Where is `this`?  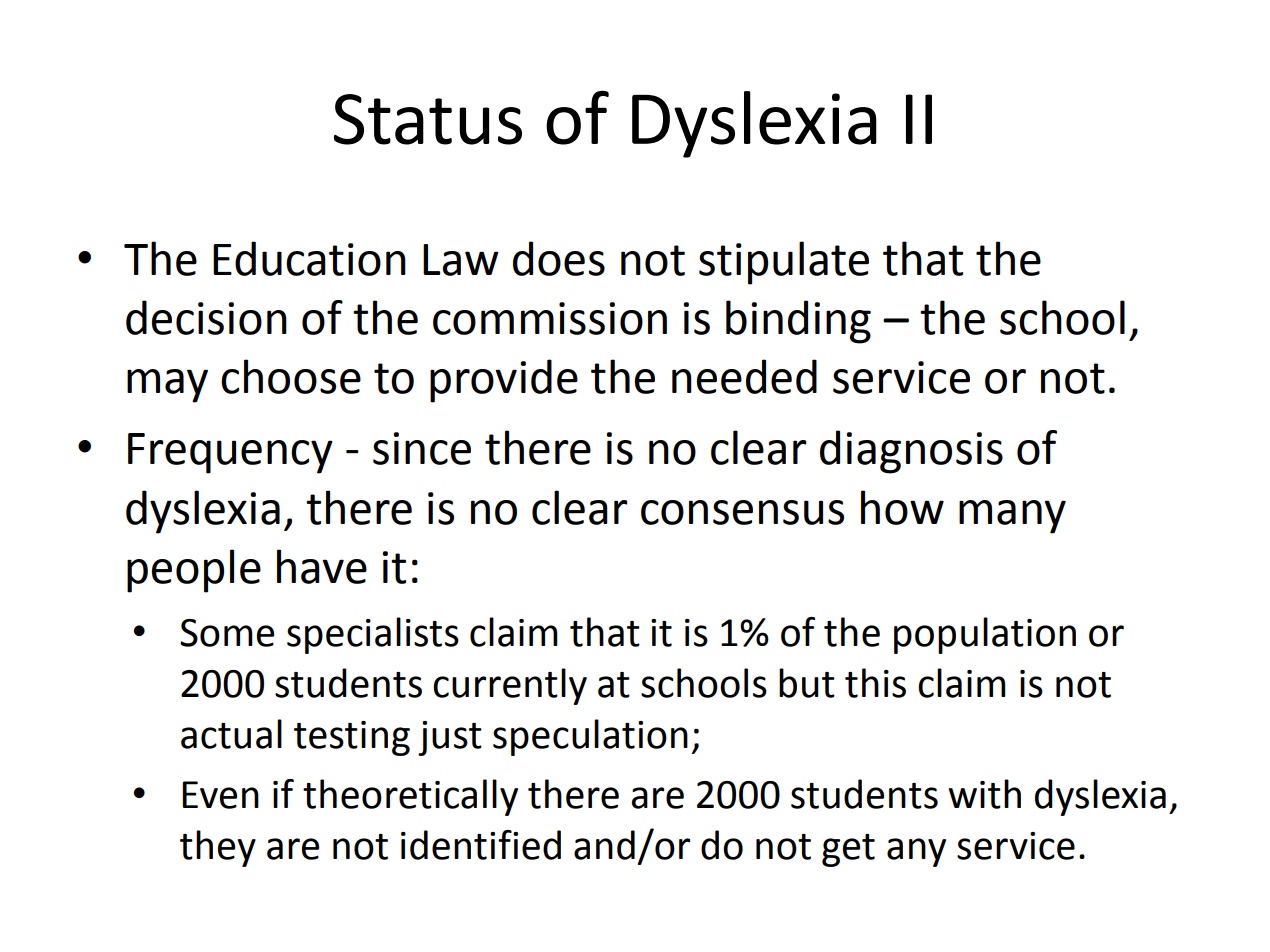 this is located at coordinates (875, 683).
